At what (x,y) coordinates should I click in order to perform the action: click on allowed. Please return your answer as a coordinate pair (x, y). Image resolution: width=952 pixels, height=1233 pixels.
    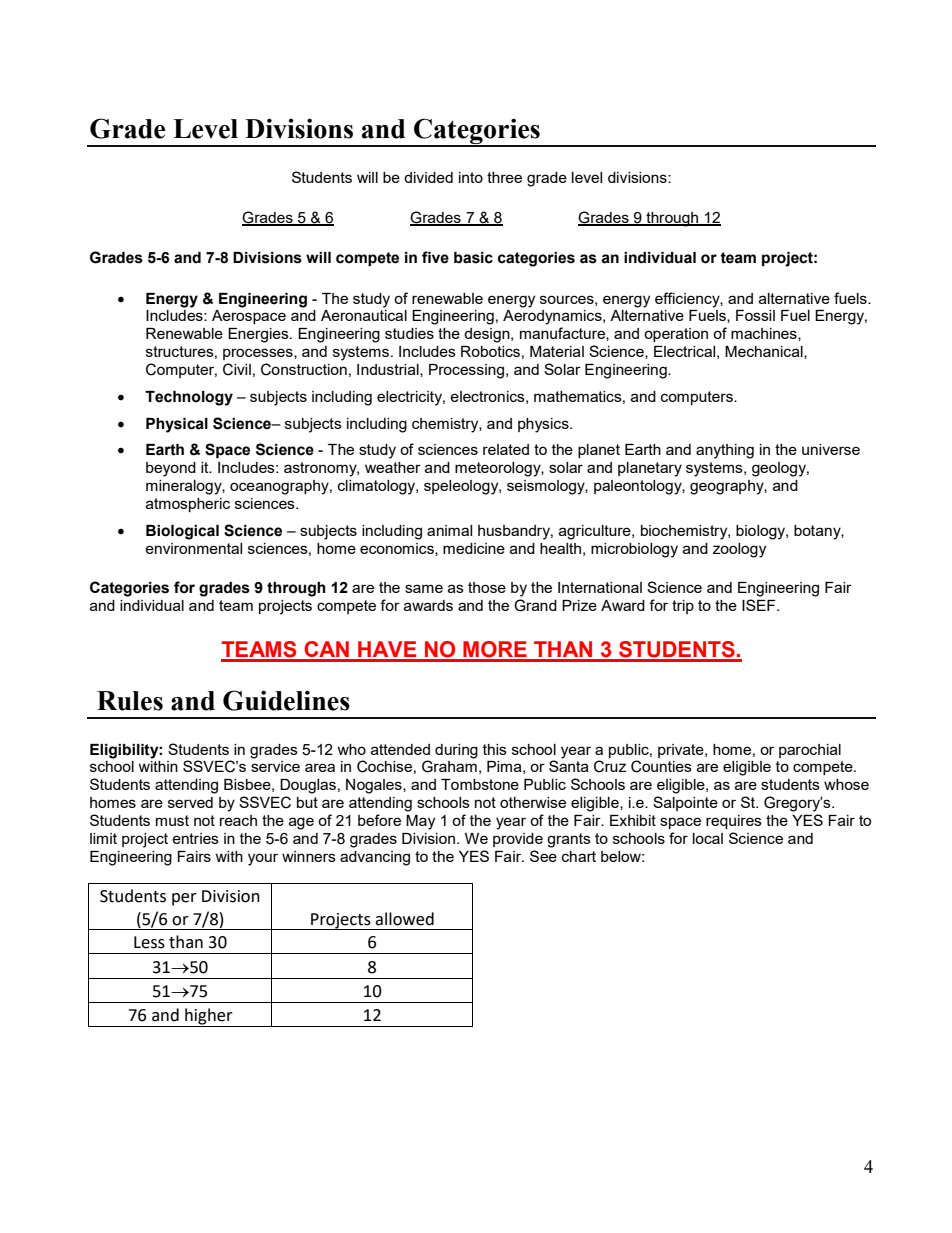
    Looking at the image, I should click on (404, 919).
